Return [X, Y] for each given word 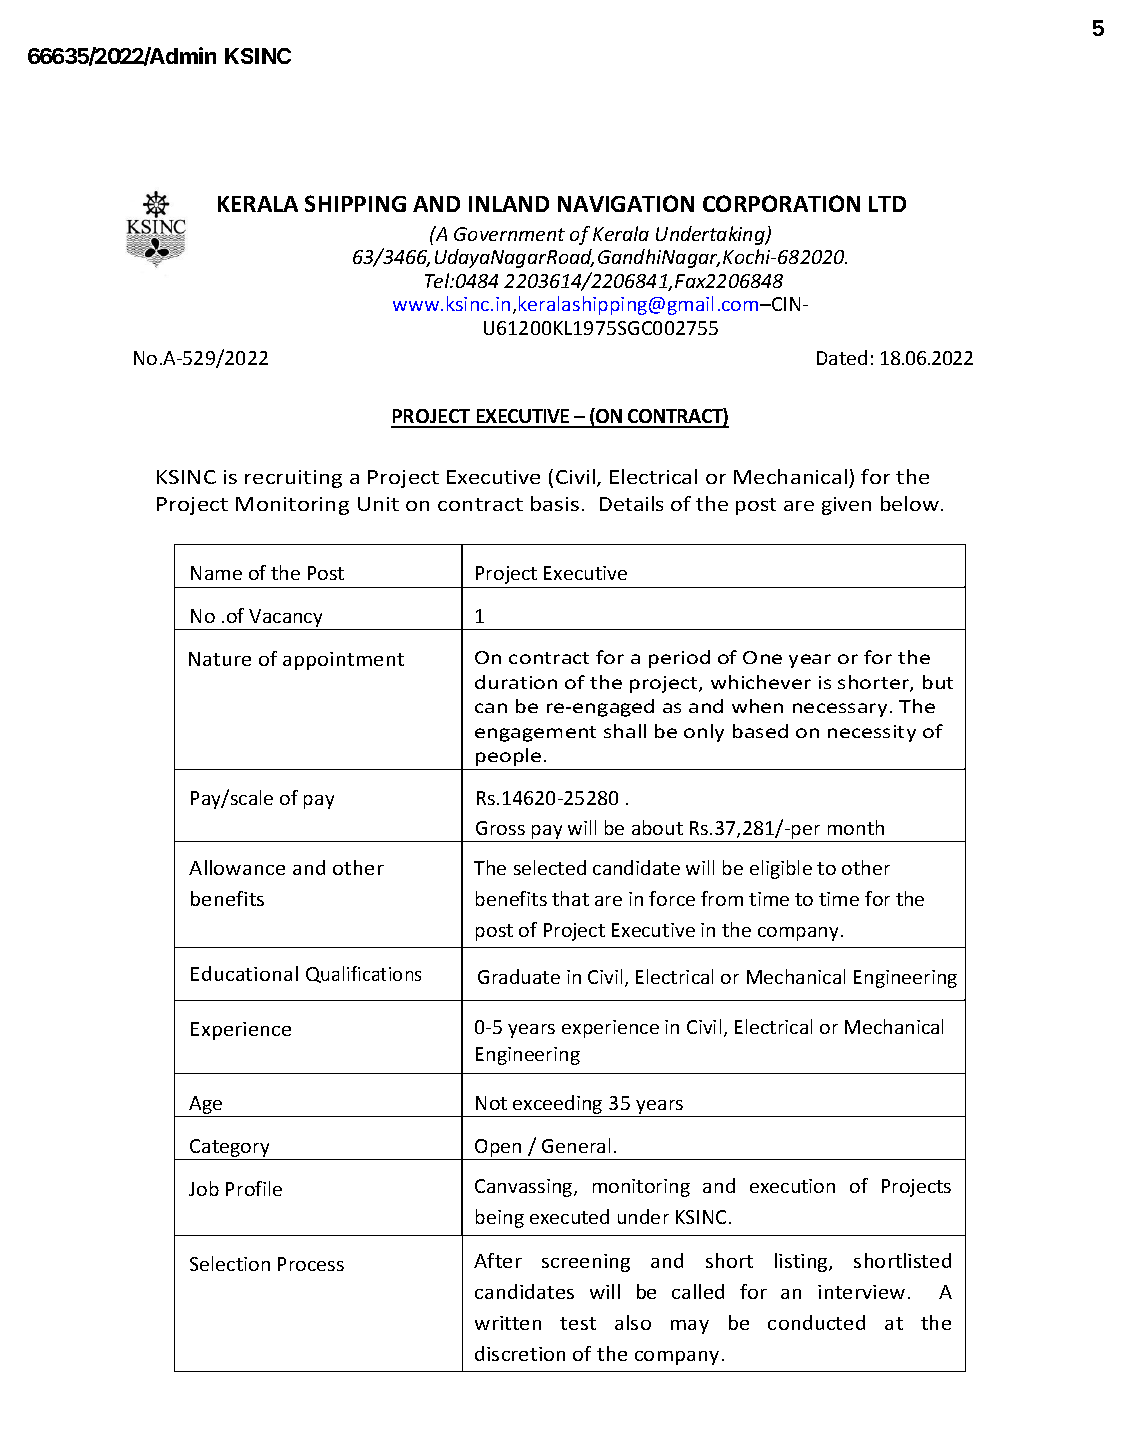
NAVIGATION [626, 203]
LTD [887, 204]
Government [509, 234]
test [578, 1323]
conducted [816, 1322]
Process [311, 1264]
